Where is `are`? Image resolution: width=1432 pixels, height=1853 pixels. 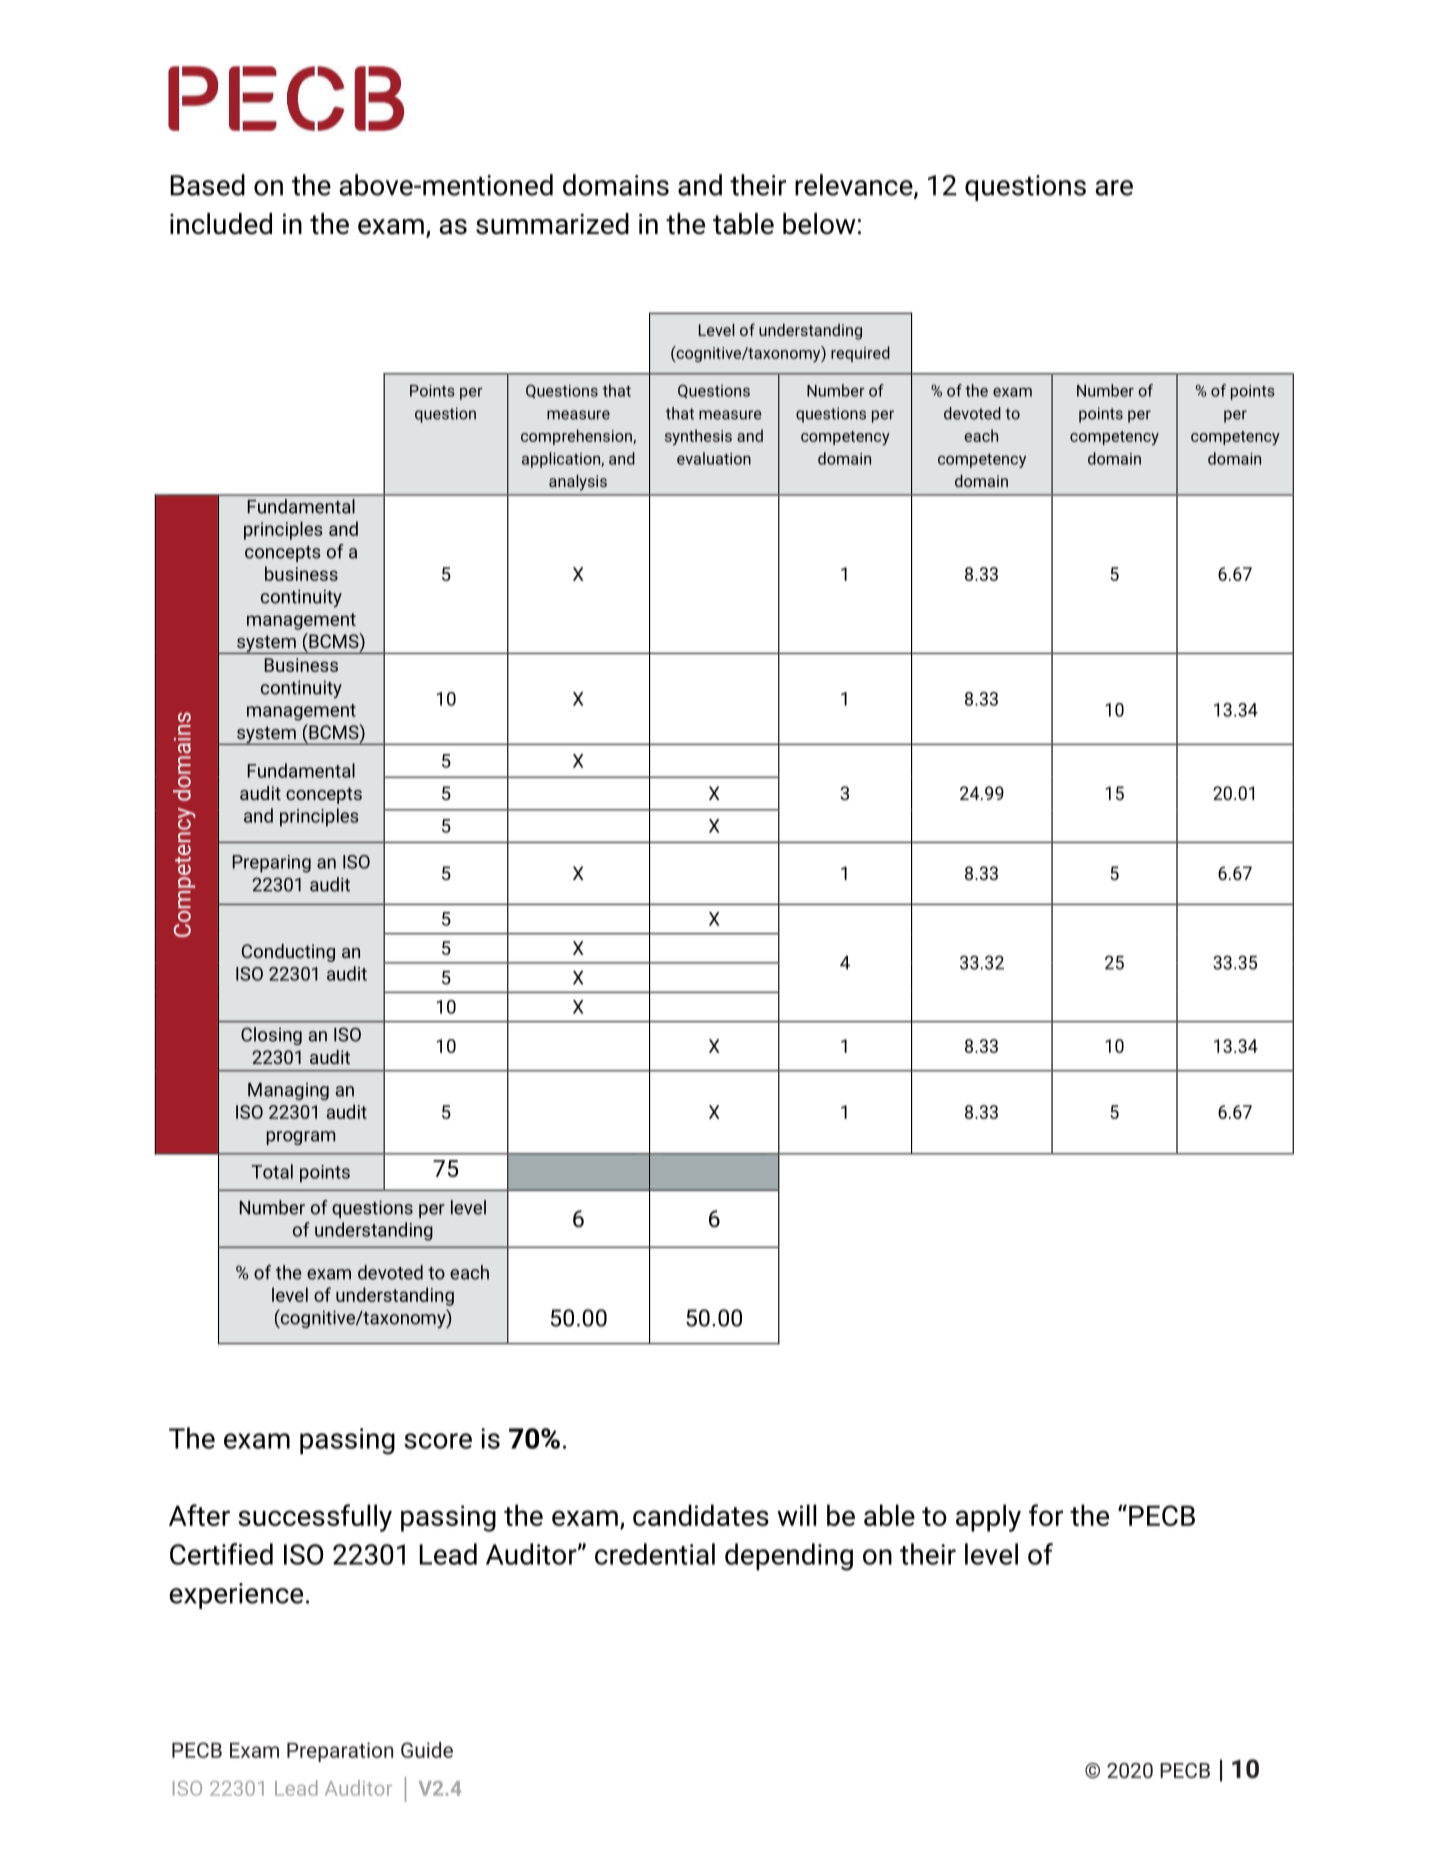
are is located at coordinates (1114, 188).
